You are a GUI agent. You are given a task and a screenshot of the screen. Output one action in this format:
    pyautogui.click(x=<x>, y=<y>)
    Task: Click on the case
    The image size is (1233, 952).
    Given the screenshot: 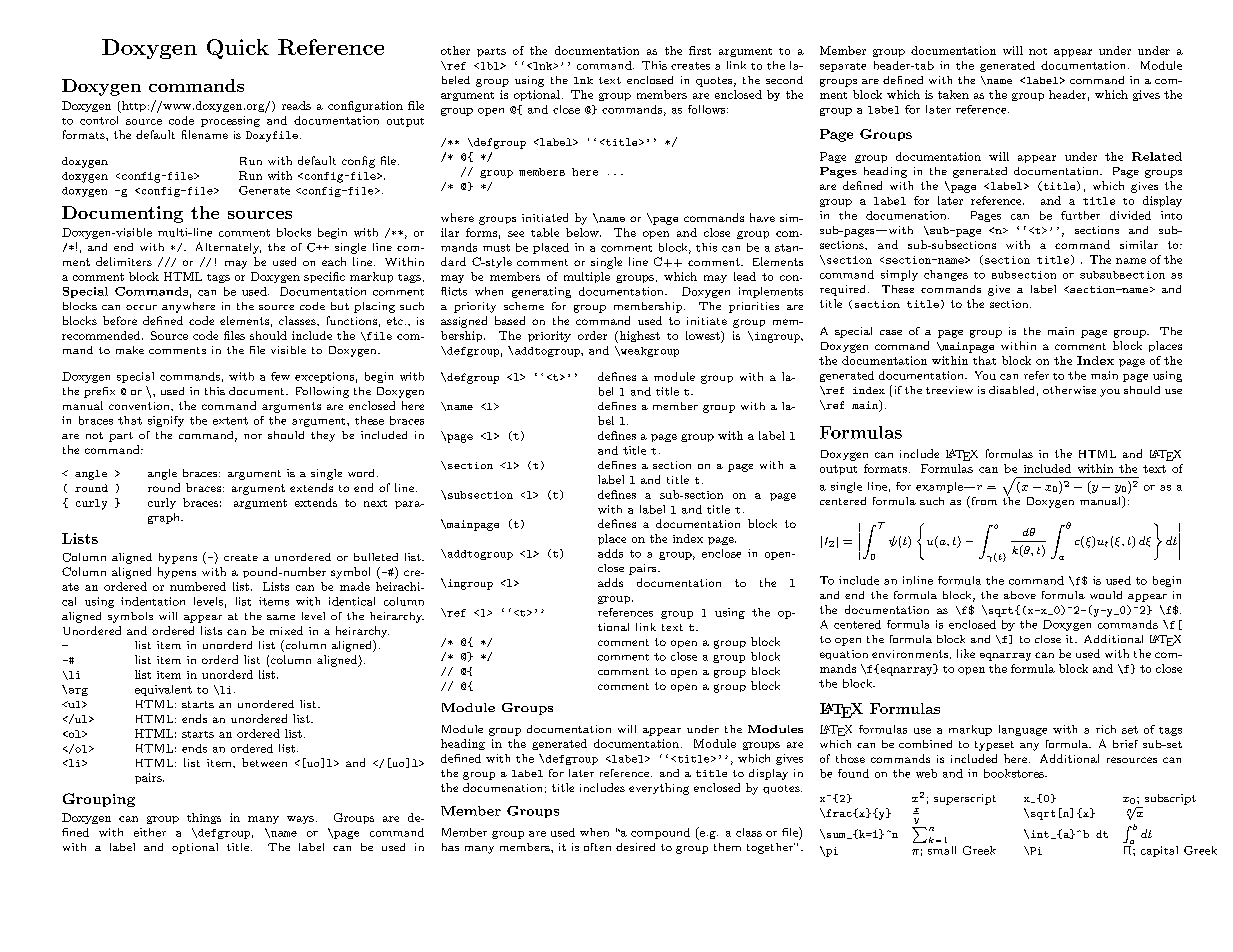 What is the action you would take?
    pyautogui.click(x=891, y=332)
